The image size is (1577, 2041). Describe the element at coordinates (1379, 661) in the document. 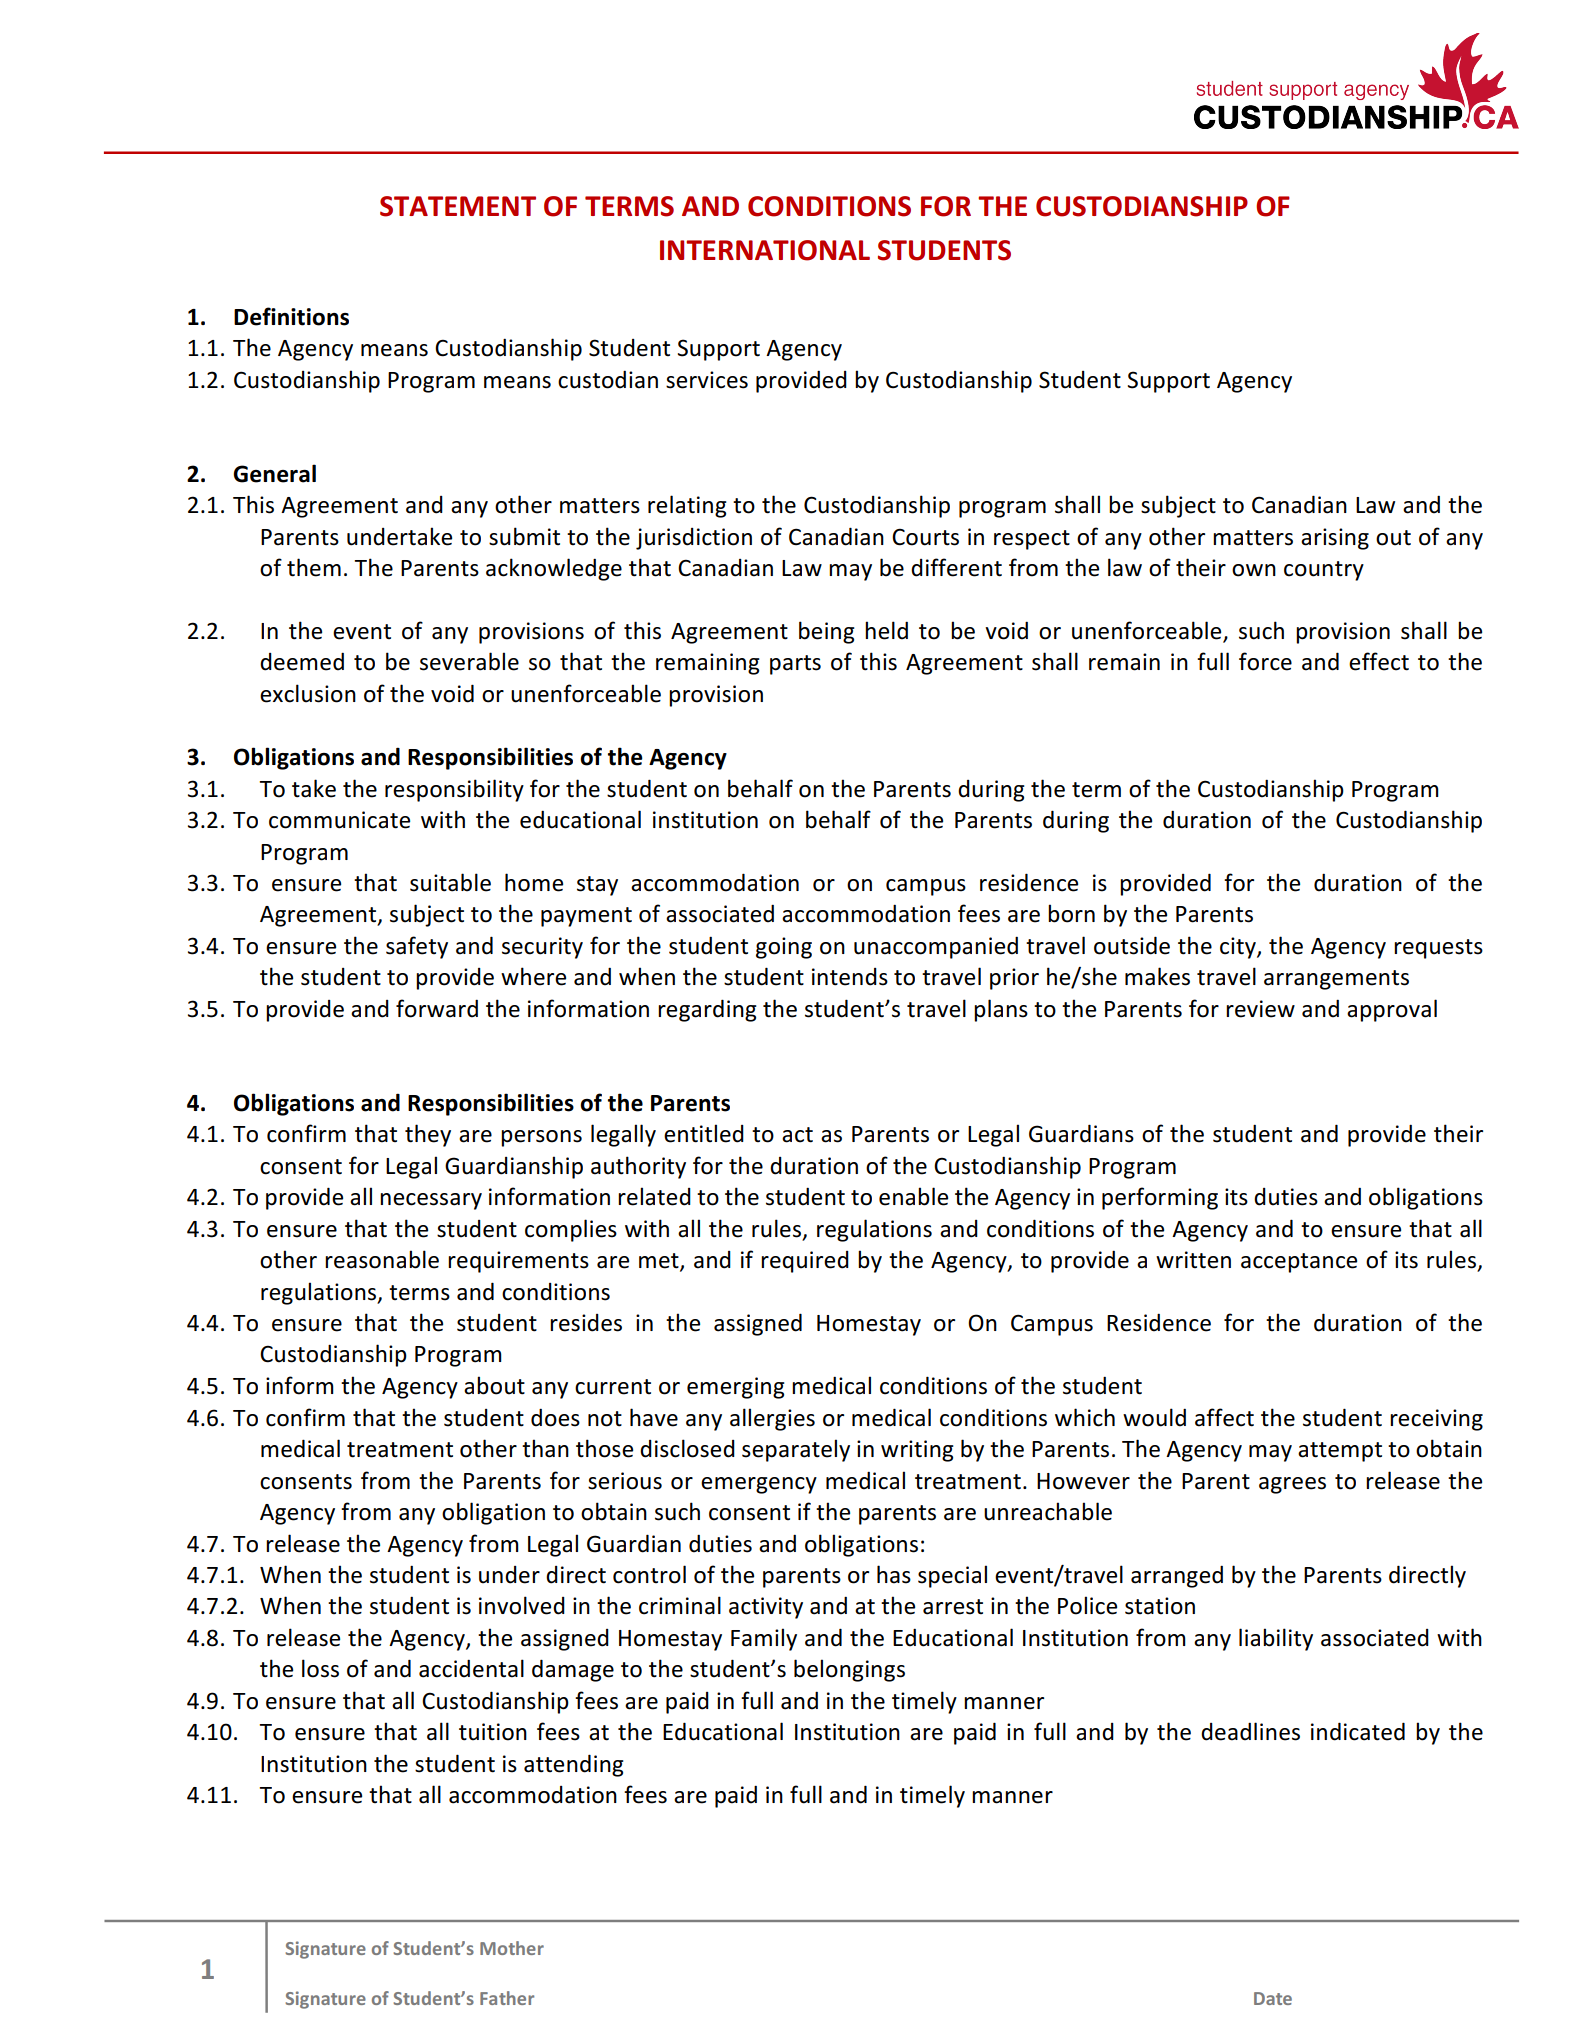

I see `effect` at that location.
